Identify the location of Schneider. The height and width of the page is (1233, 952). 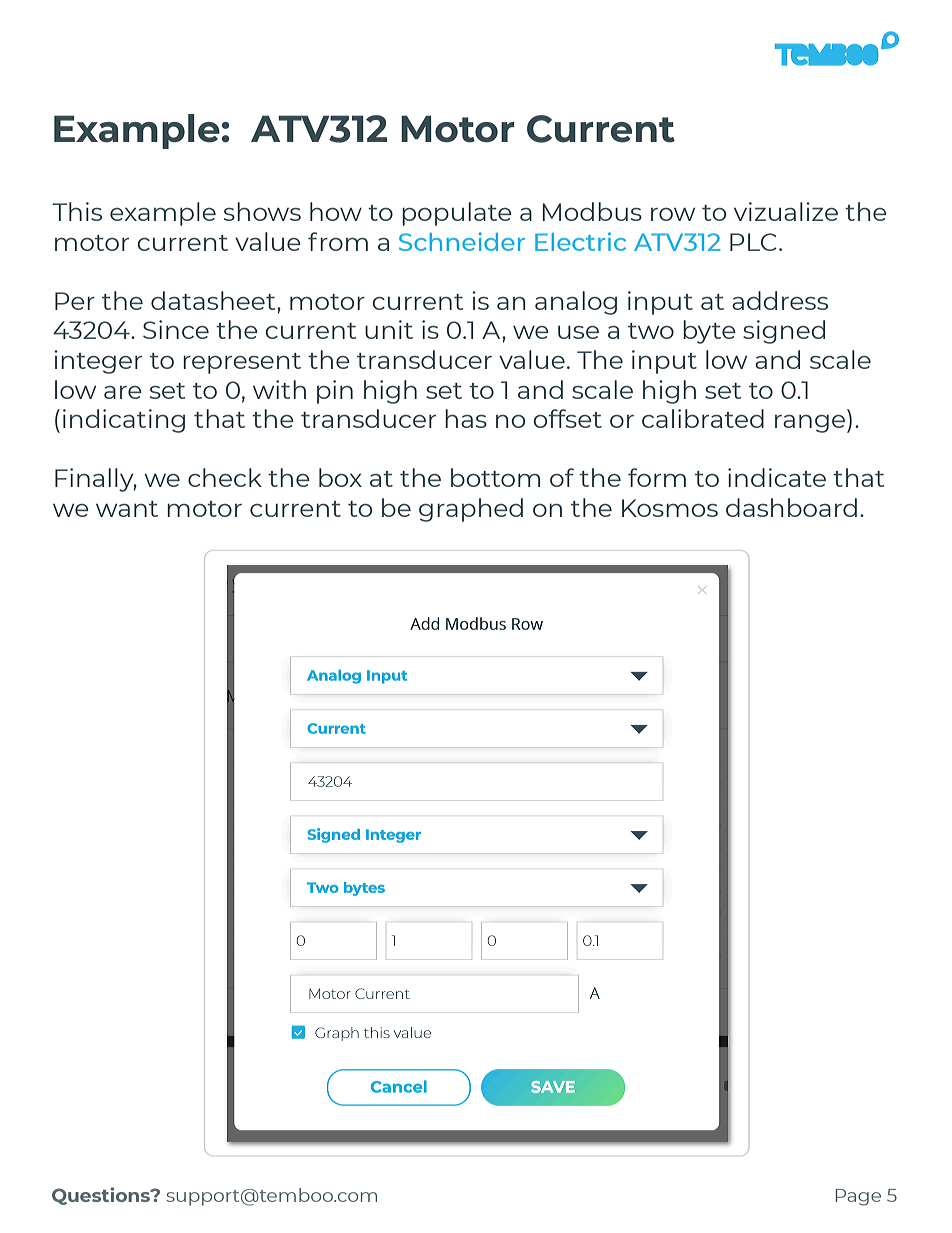
(462, 241).
